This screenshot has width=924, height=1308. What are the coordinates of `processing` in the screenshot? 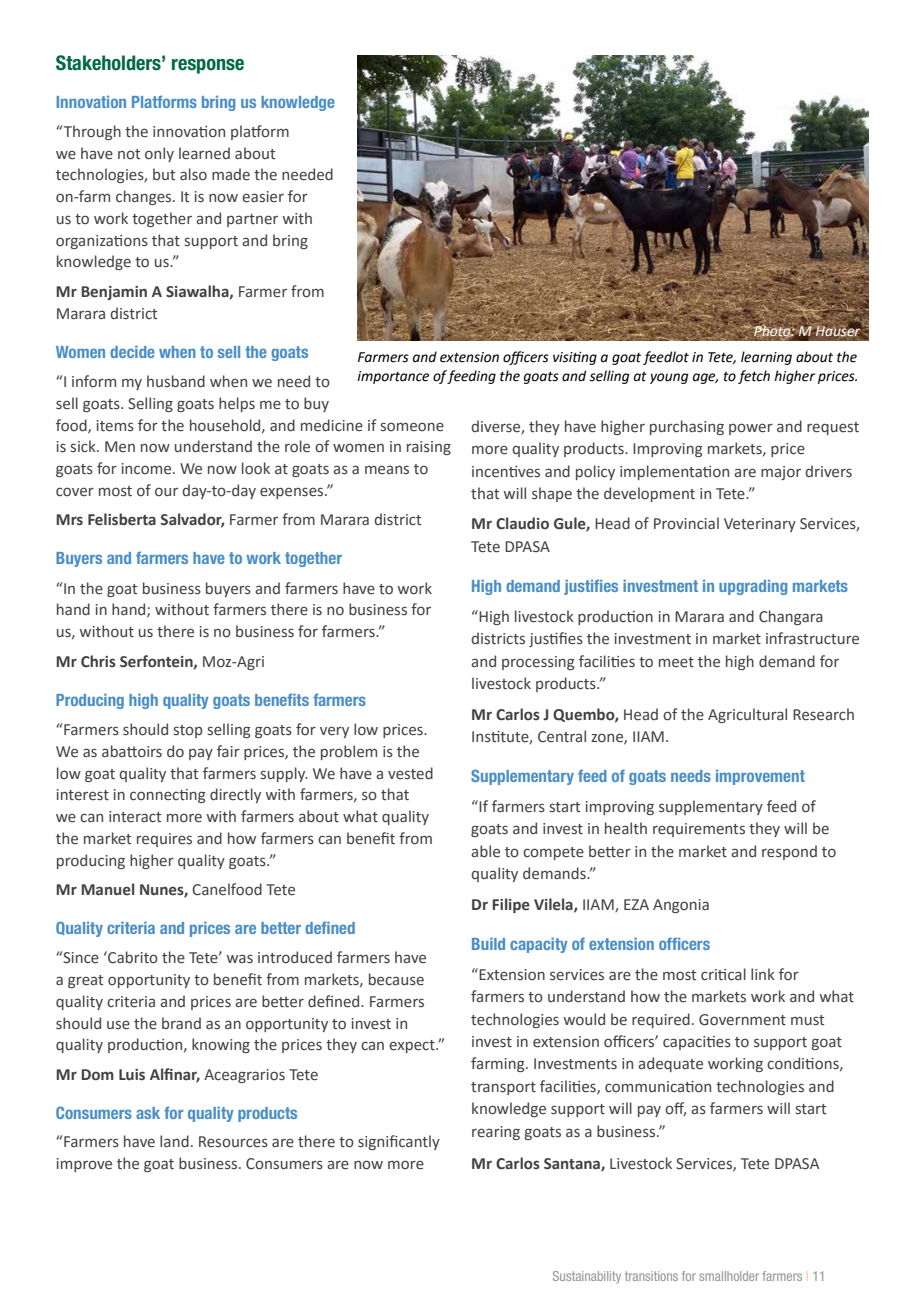 It's located at (538, 663).
